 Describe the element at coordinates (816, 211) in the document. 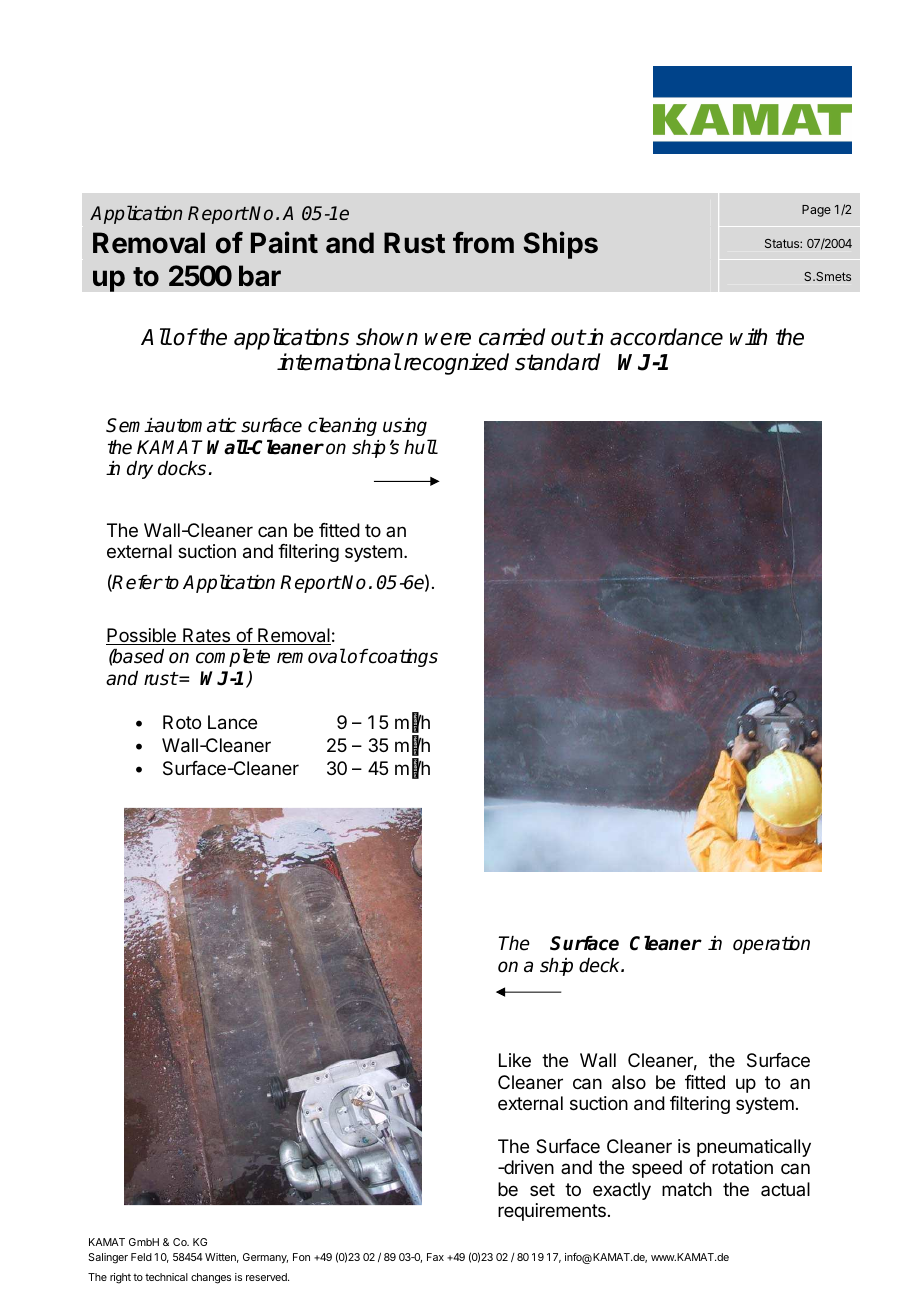

I see `Page` at that location.
